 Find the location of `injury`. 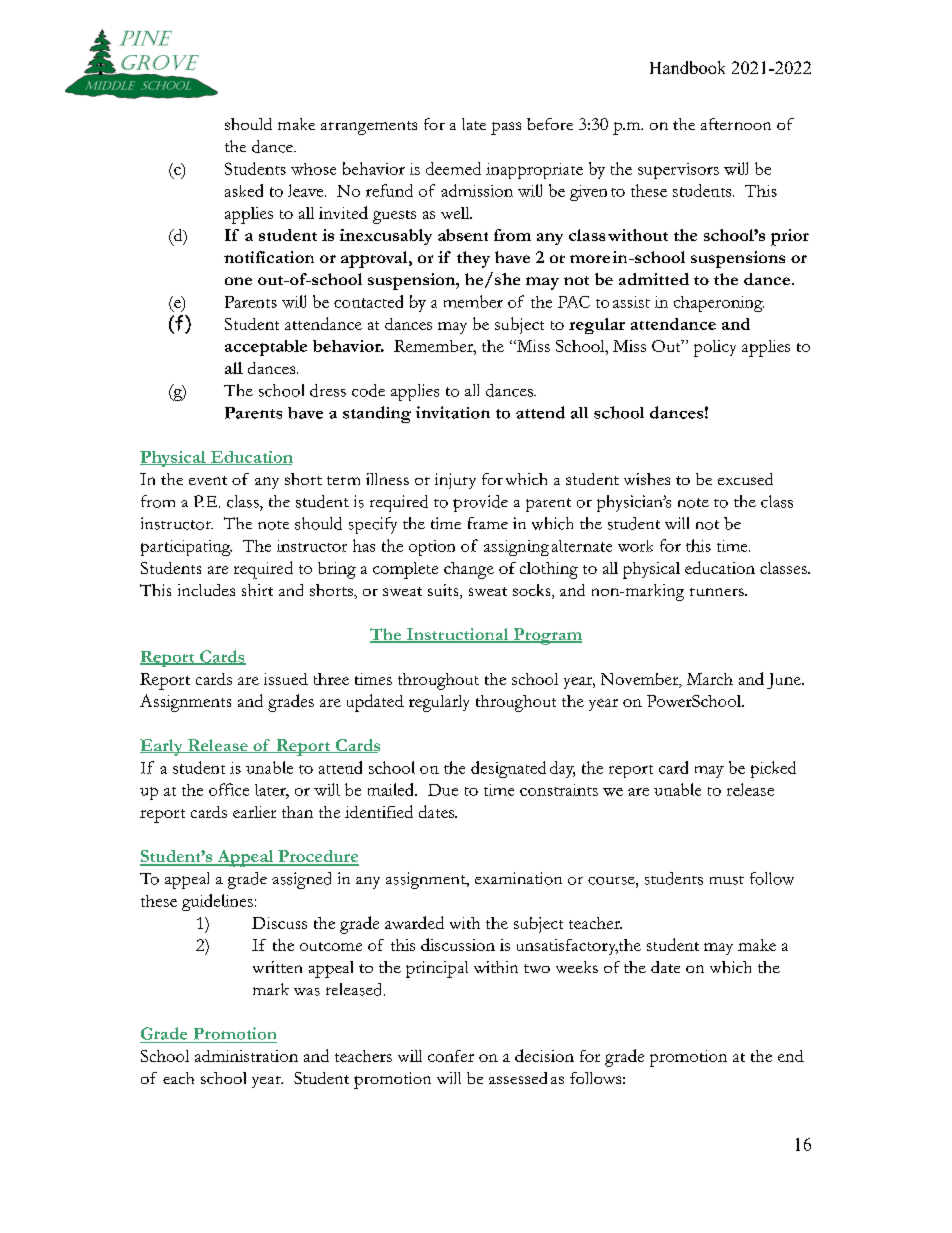

injury is located at coordinates (455, 481).
